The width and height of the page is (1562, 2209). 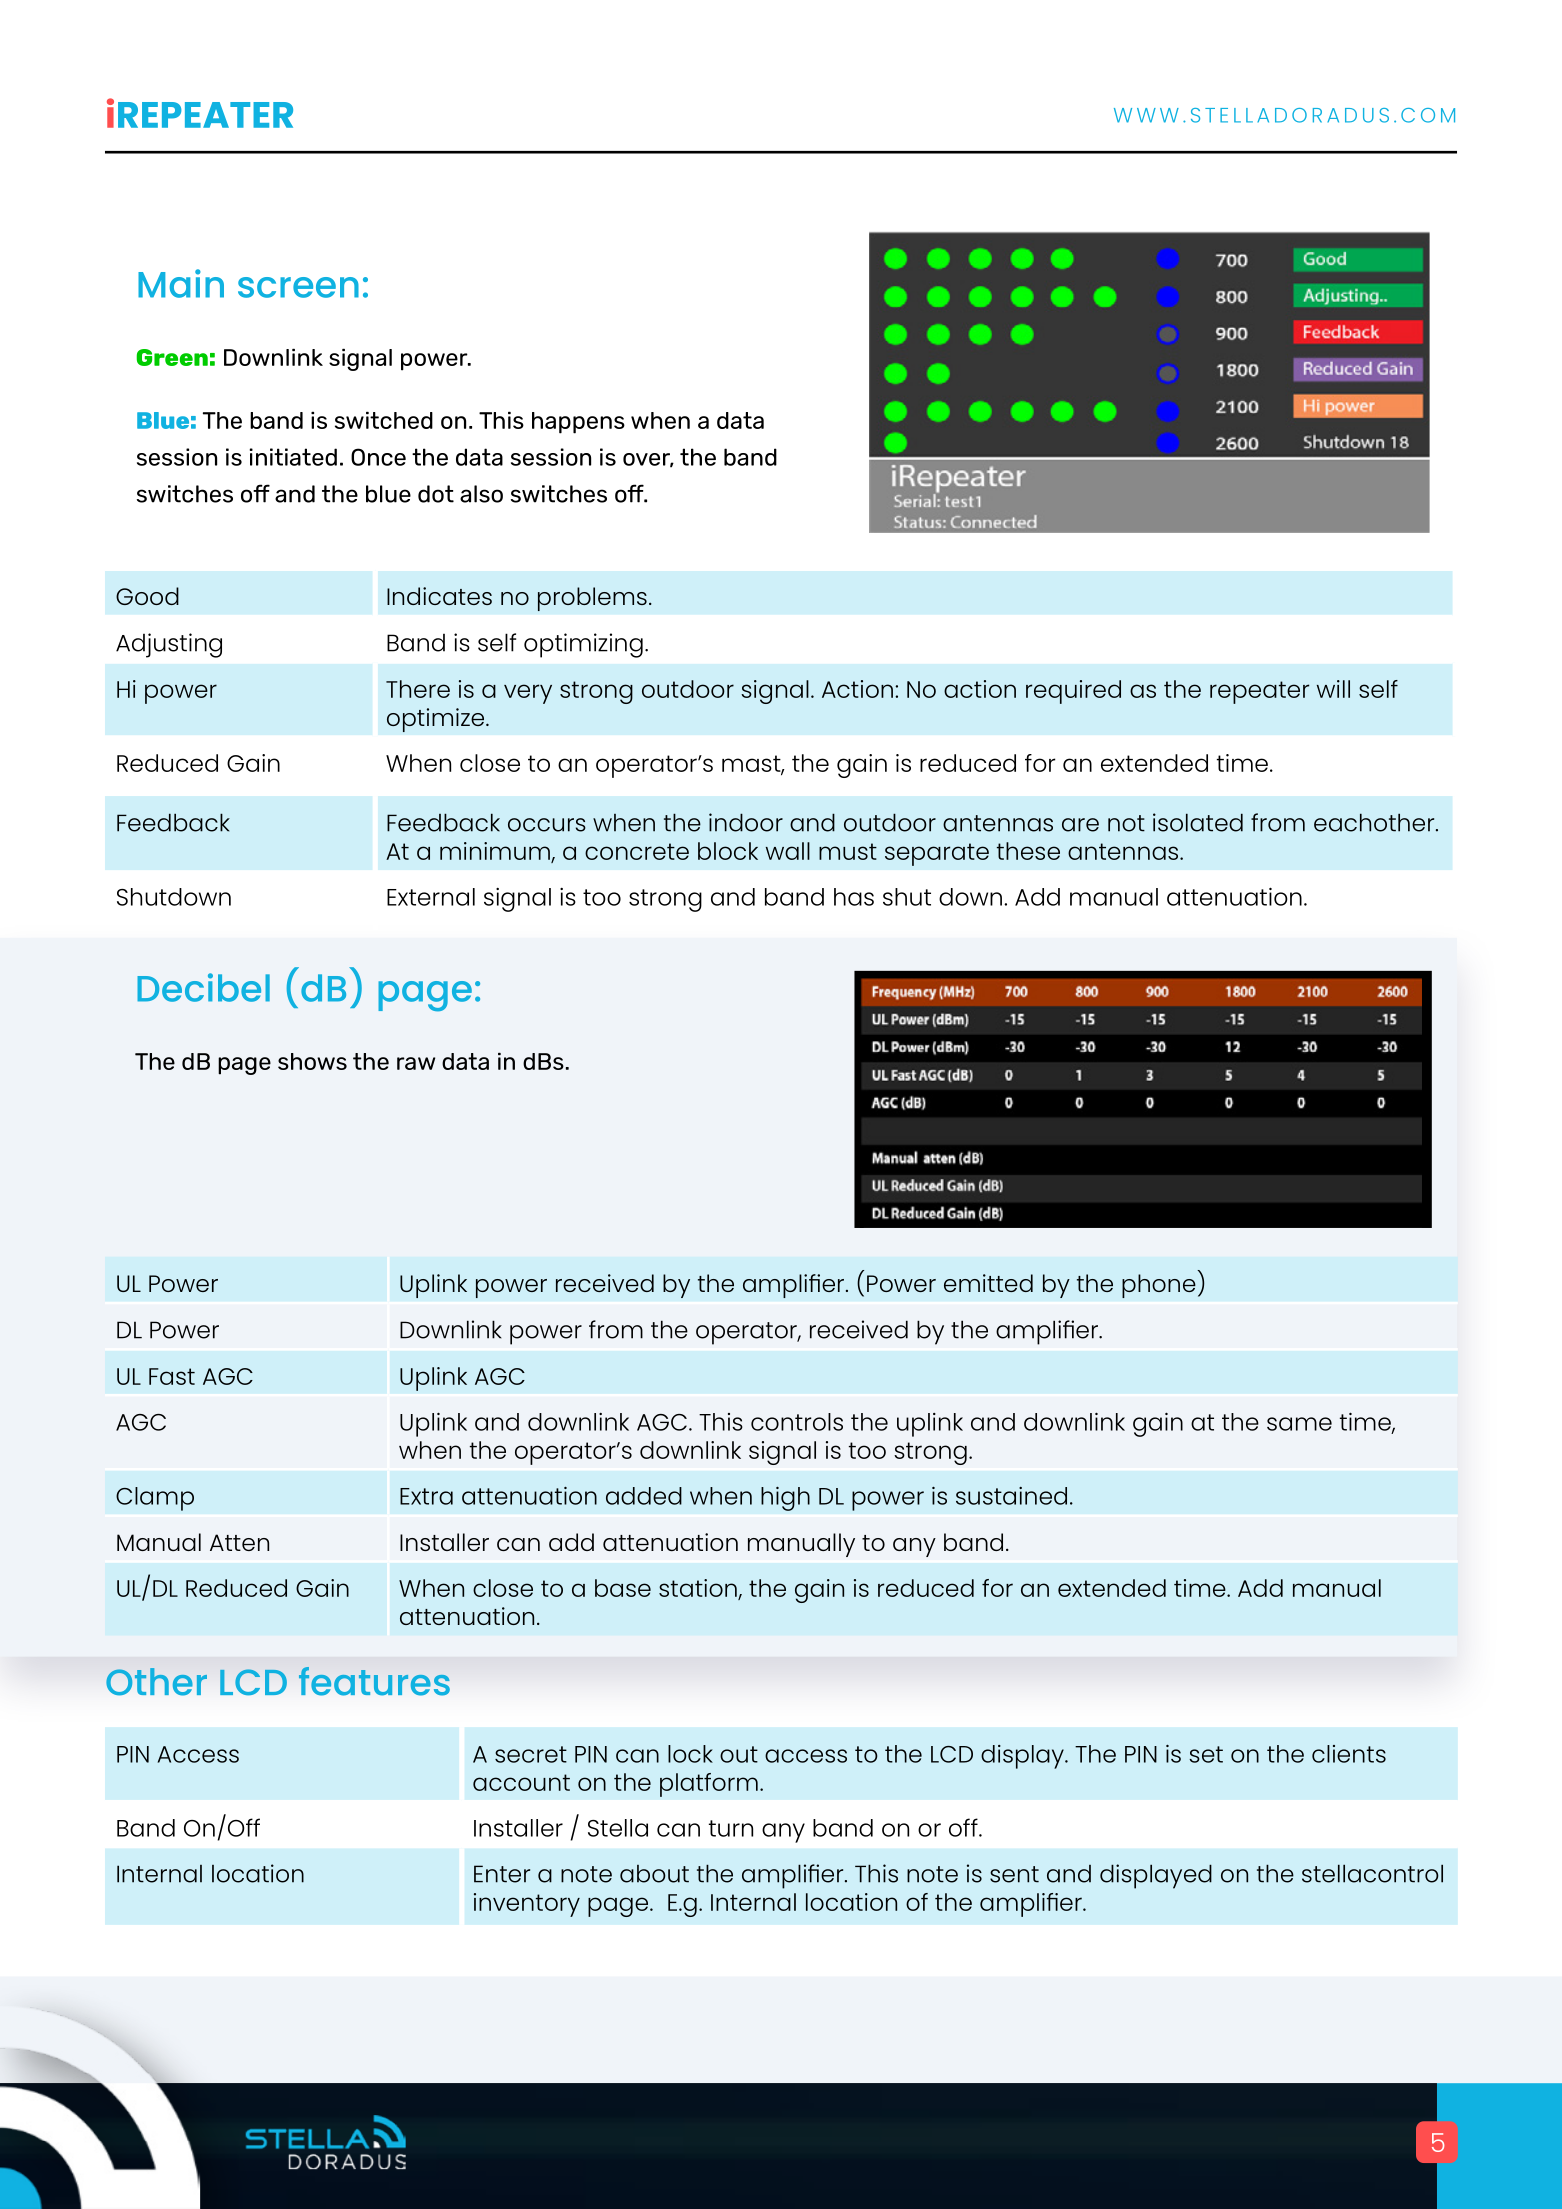 I want to click on indoor, so click(x=746, y=822).
